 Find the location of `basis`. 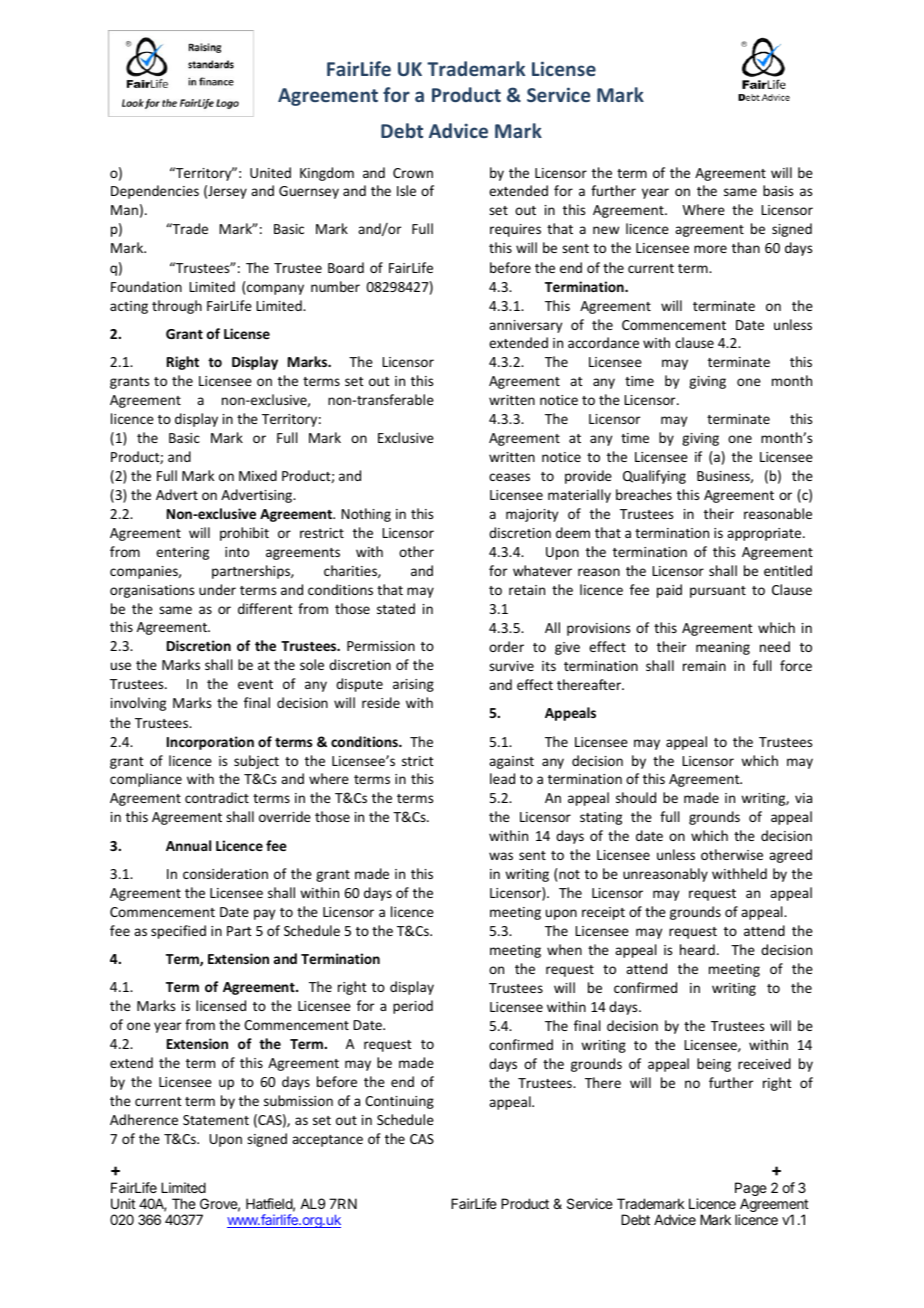

basis is located at coordinates (778, 190).
